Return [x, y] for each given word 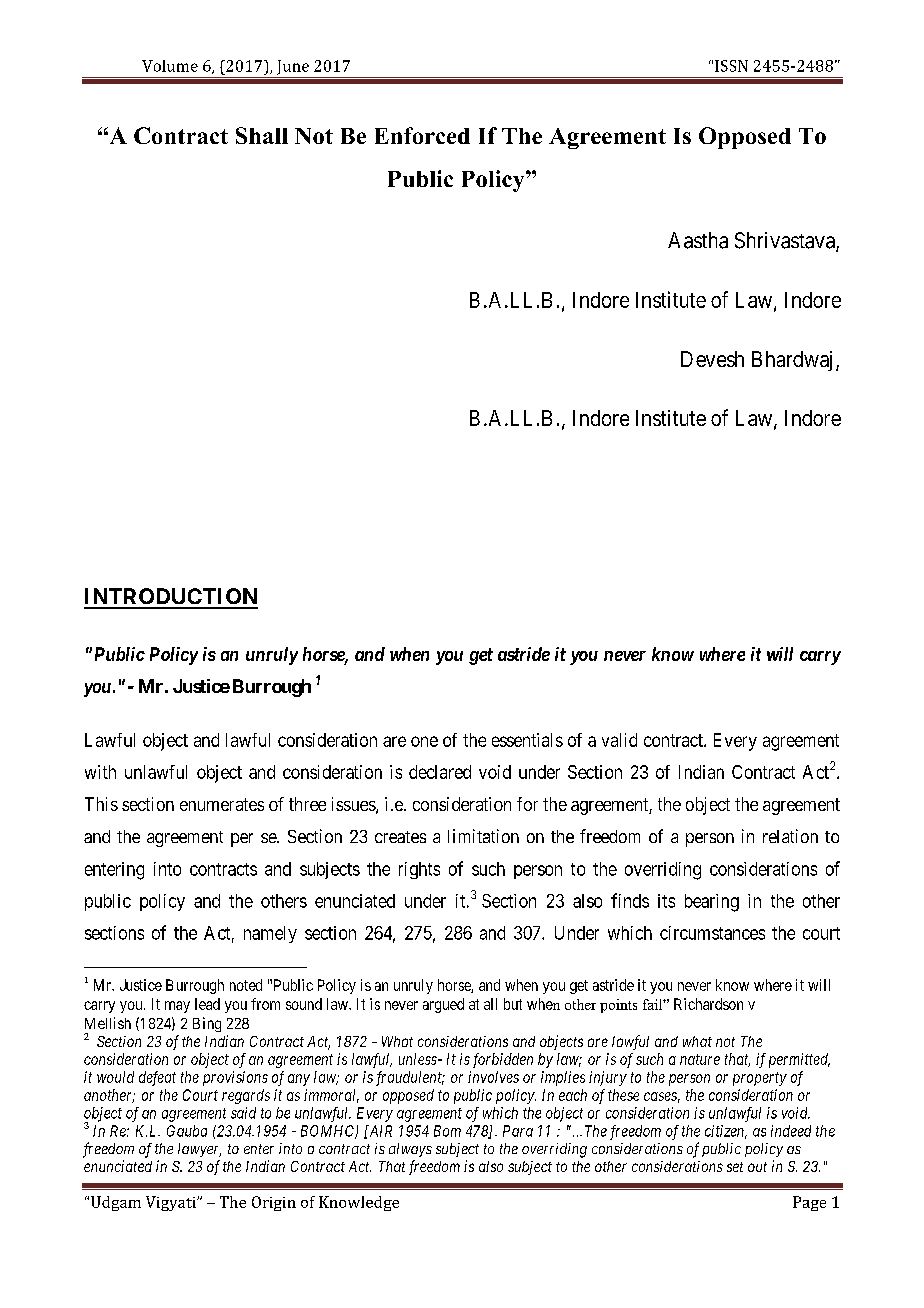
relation [790, 836]
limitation [483, 836]
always [410, 1150]
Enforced [422, 135]
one [424, 741]
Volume [170, 66]
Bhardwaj [792, 361]
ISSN [731, 66]
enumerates [222, 804]
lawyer [199, 1150]
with [100, 772]
